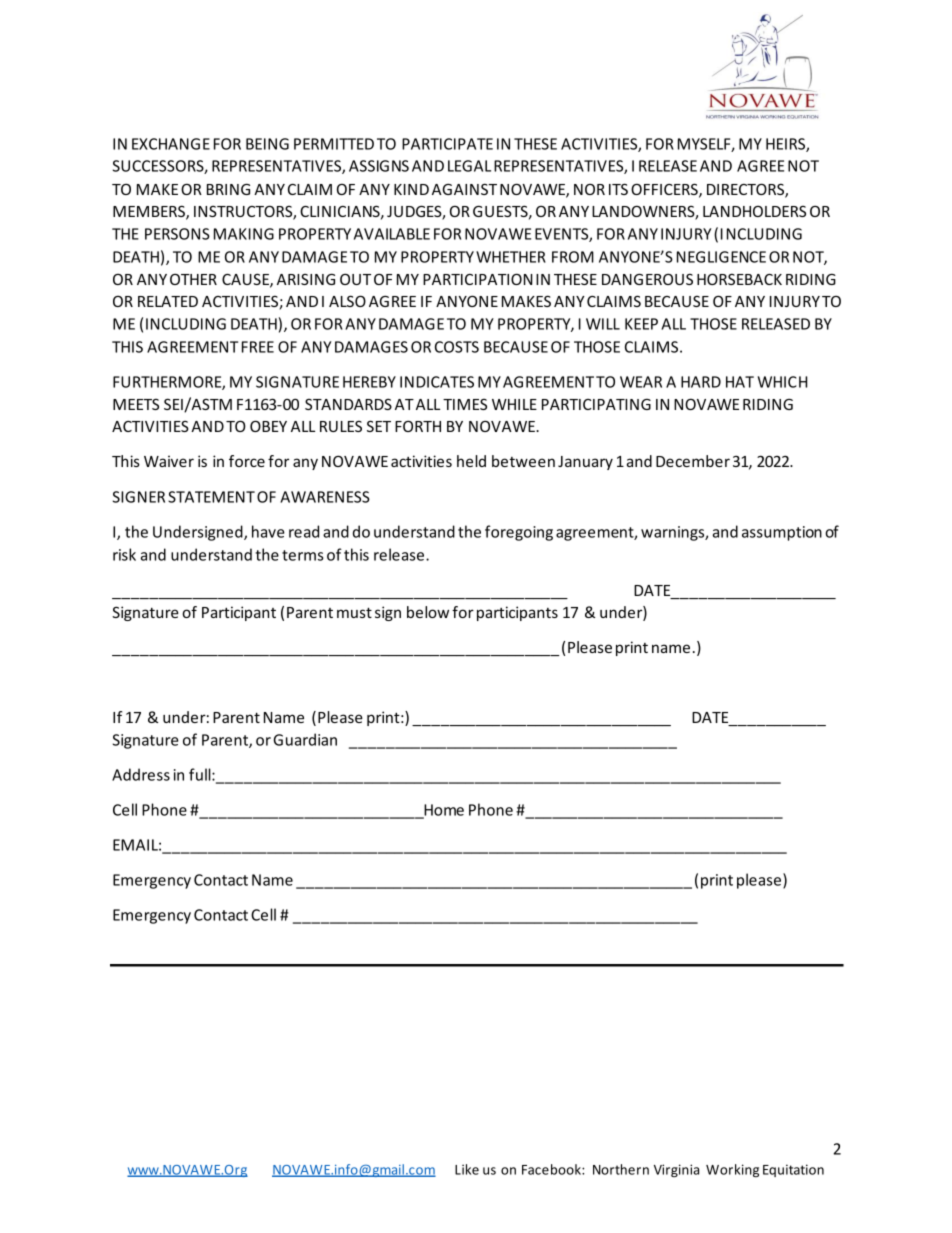 The image size is (952, 1233). What do you see at coordinates (782, 533) in the page?
I see `assumption` at bounding box center [782, 533].
